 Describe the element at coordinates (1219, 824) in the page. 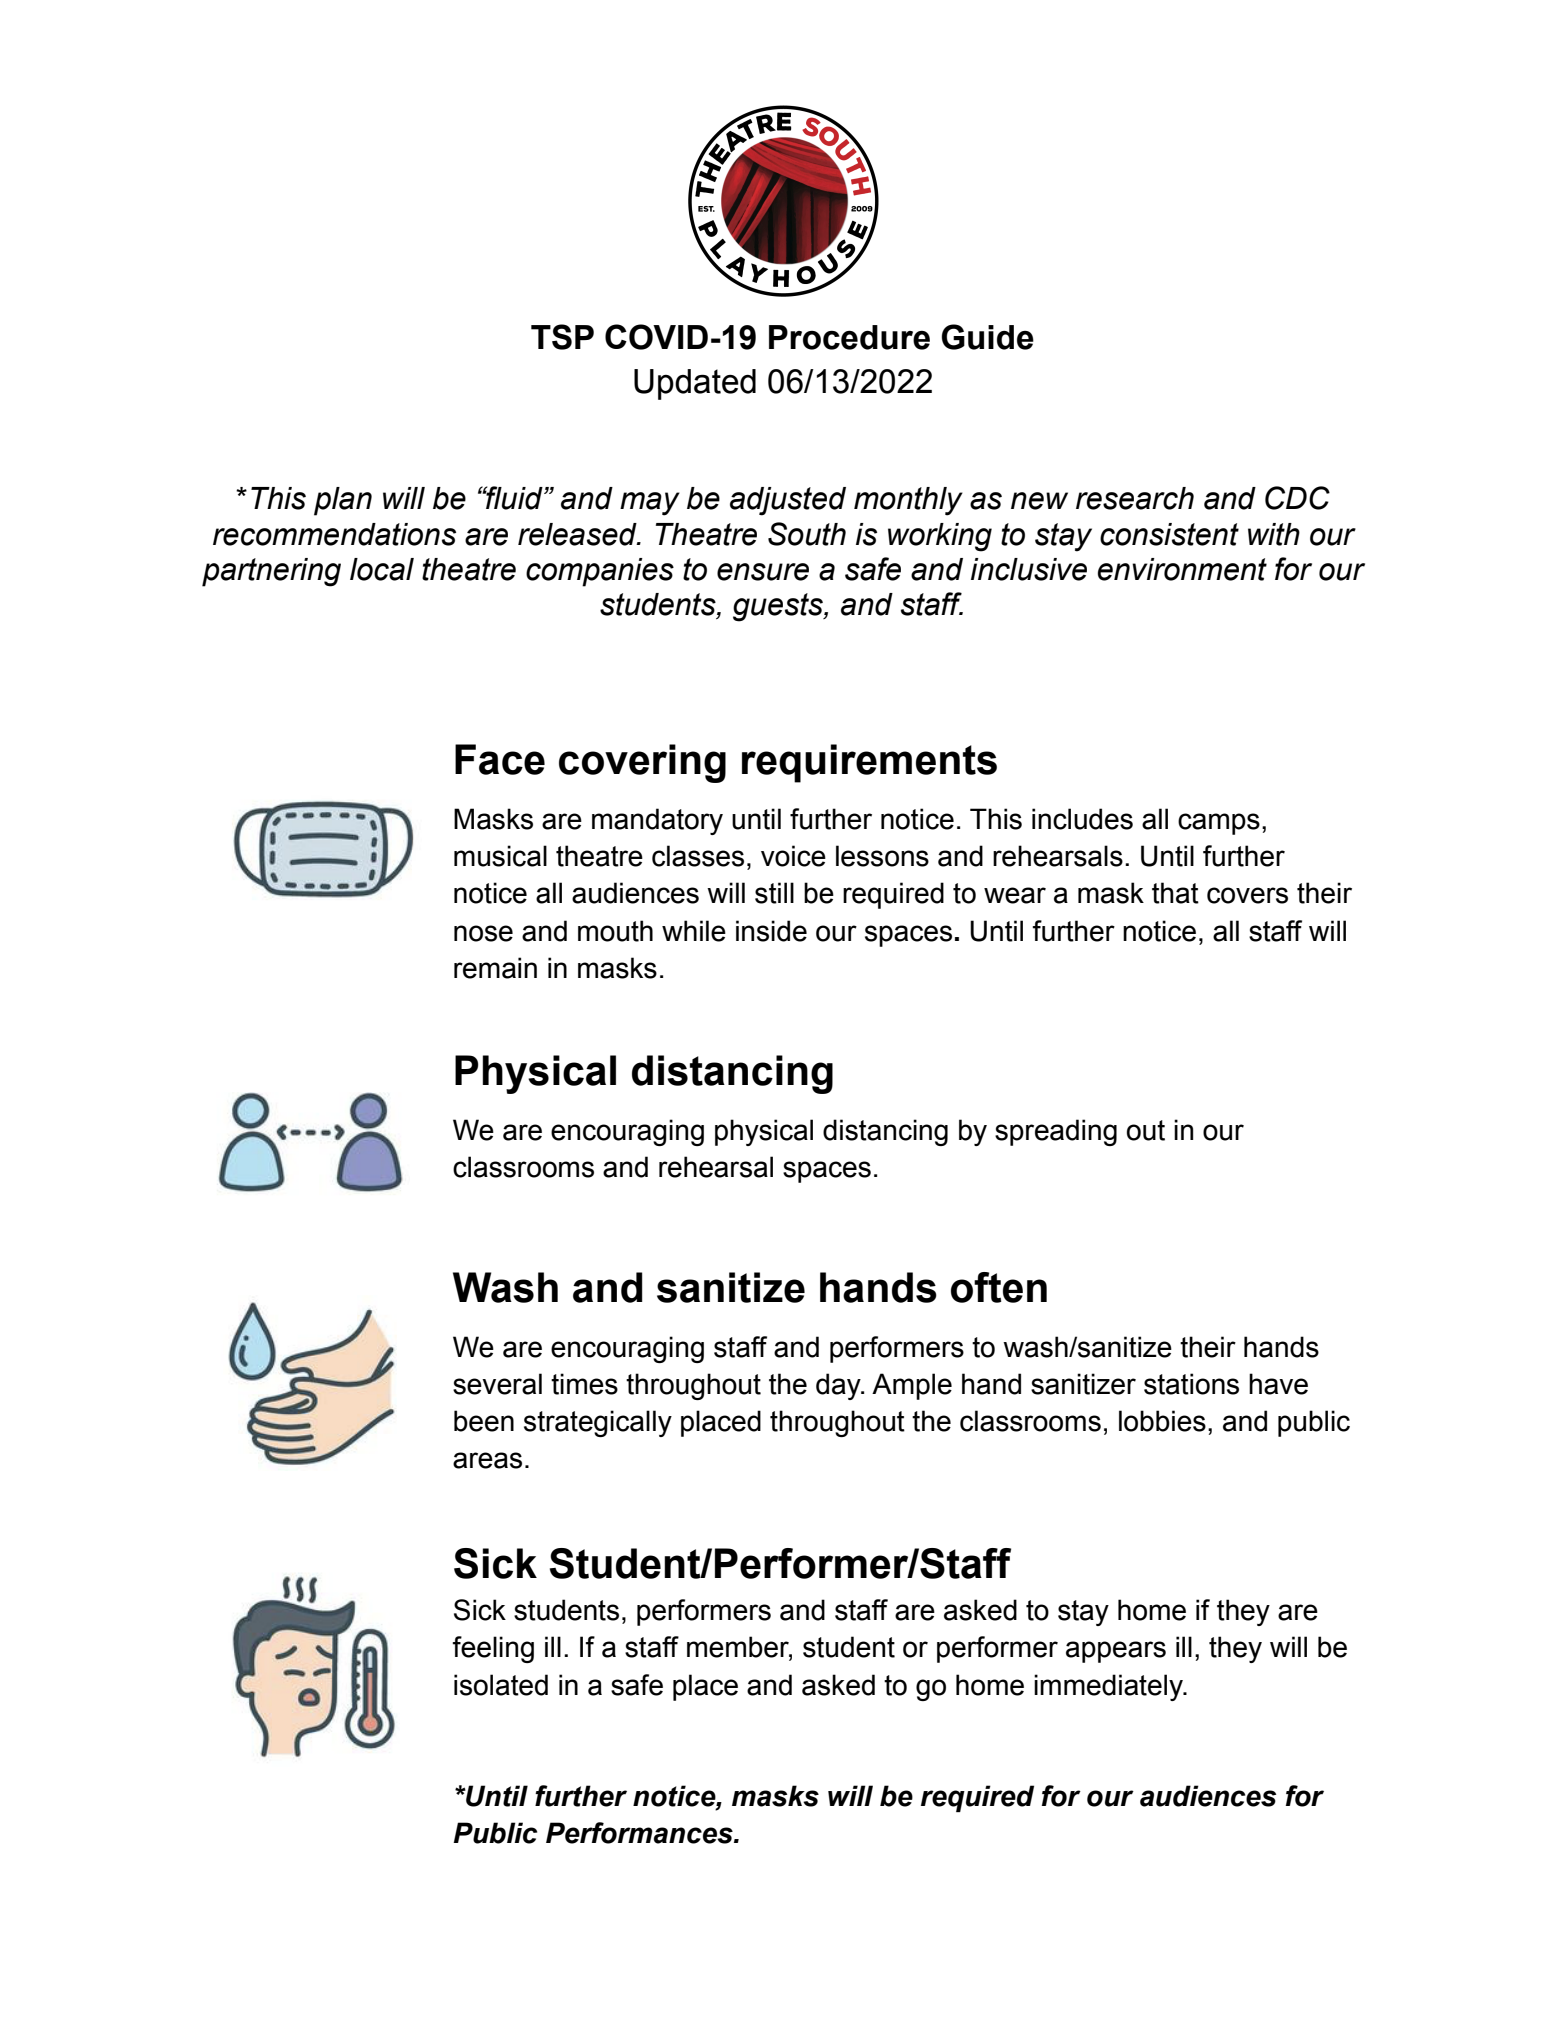

I see `camps` at that location.
